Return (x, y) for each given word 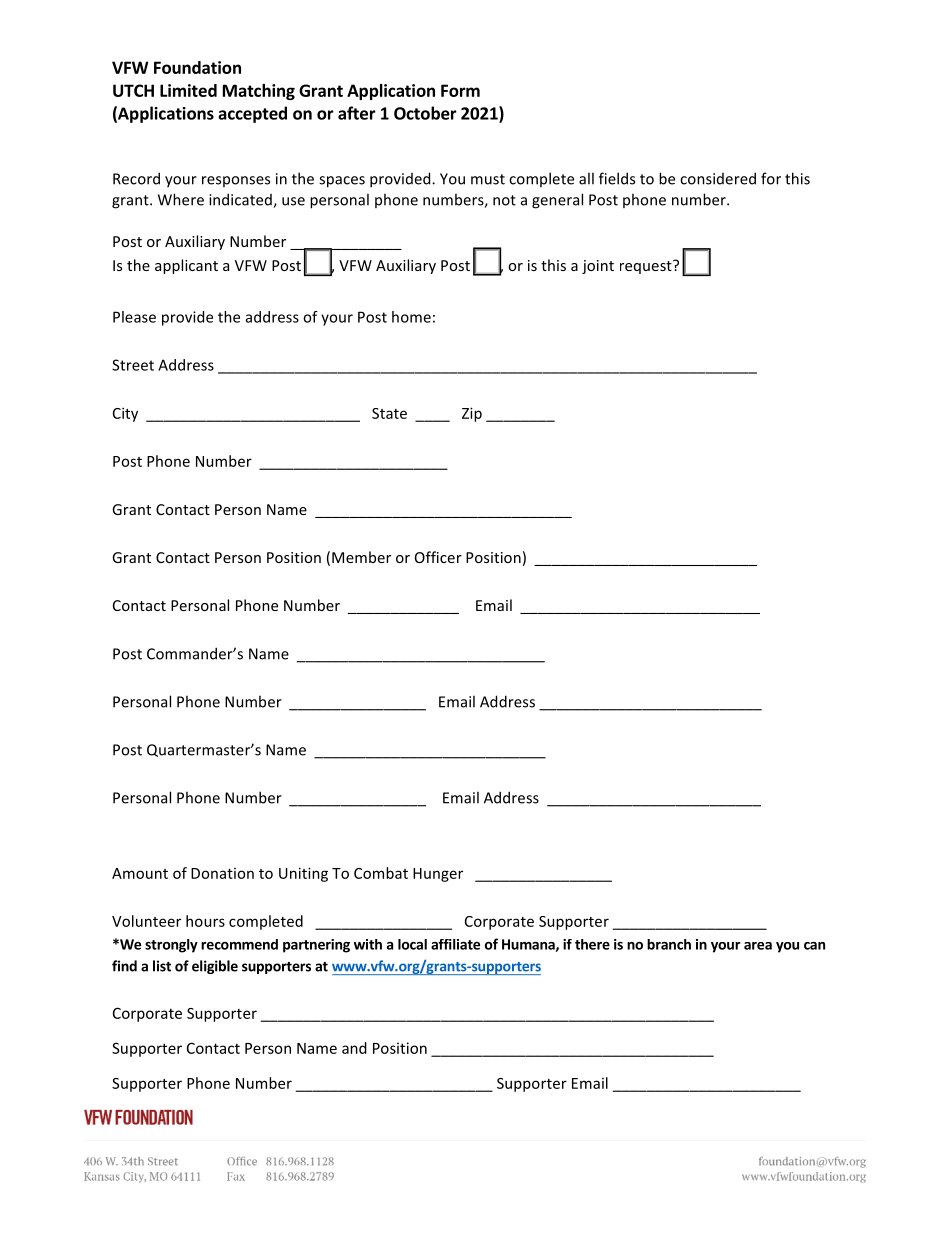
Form (460, 90)
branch (669, 944)
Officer (438, 557)
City (125, 414)
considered (718, 178)
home (411, 317)
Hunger (438, 875)
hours (205, 921)
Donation (222, 873)
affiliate (455, 944)
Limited (188, 90)
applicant (186, 266)
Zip (472, 414)
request (647, 267)
